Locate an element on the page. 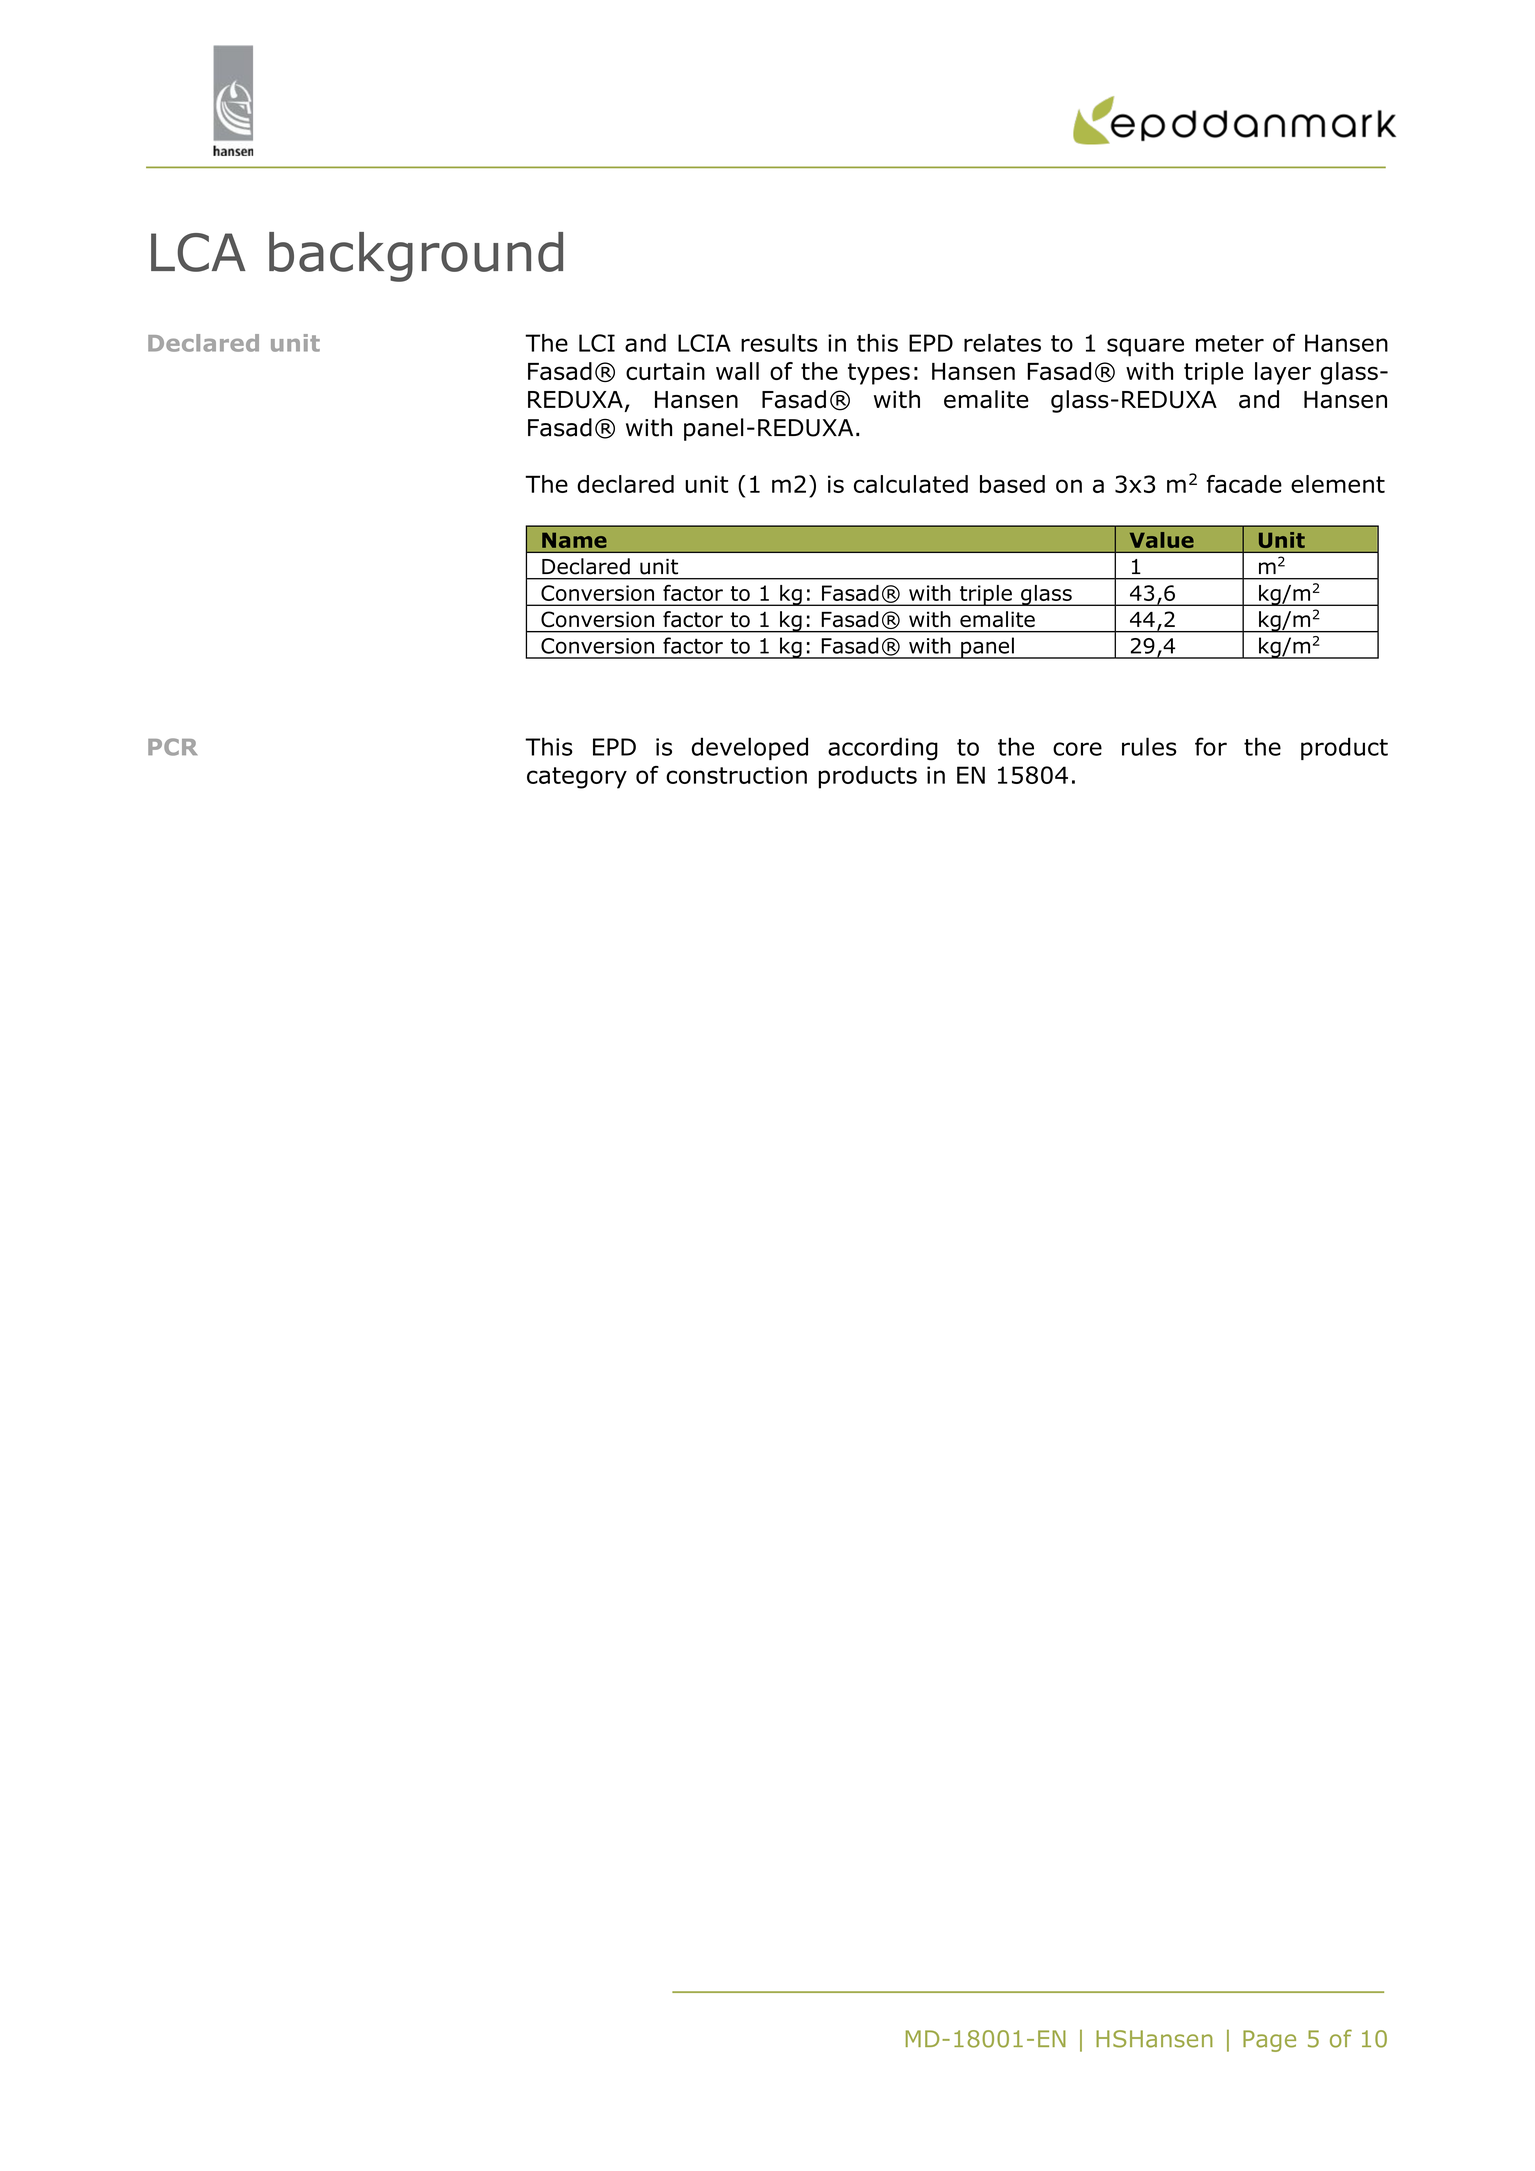 This page has height=2171, width=1535. for is located at coordinates (1211, 746).
